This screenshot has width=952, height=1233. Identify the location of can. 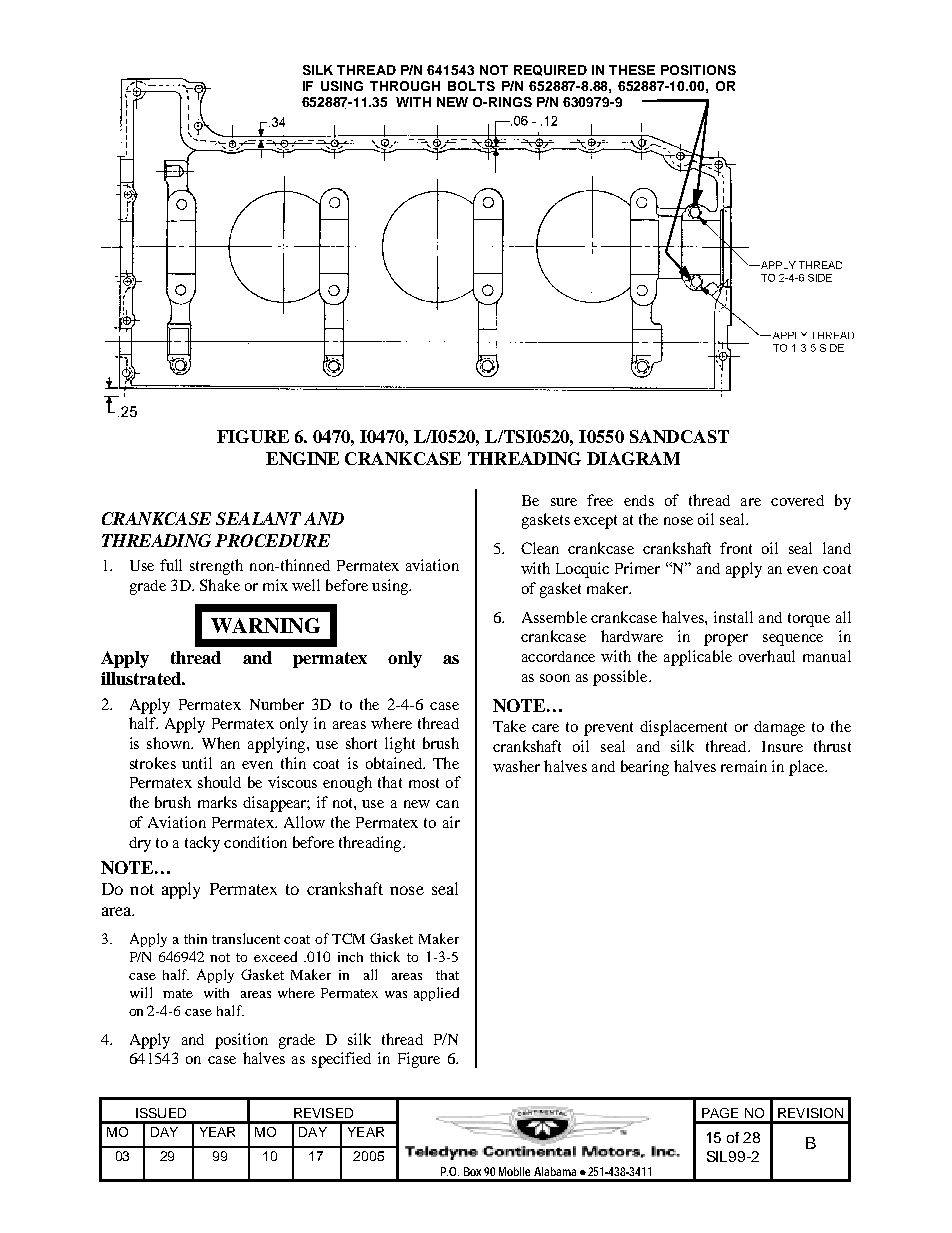
(447, 804).
